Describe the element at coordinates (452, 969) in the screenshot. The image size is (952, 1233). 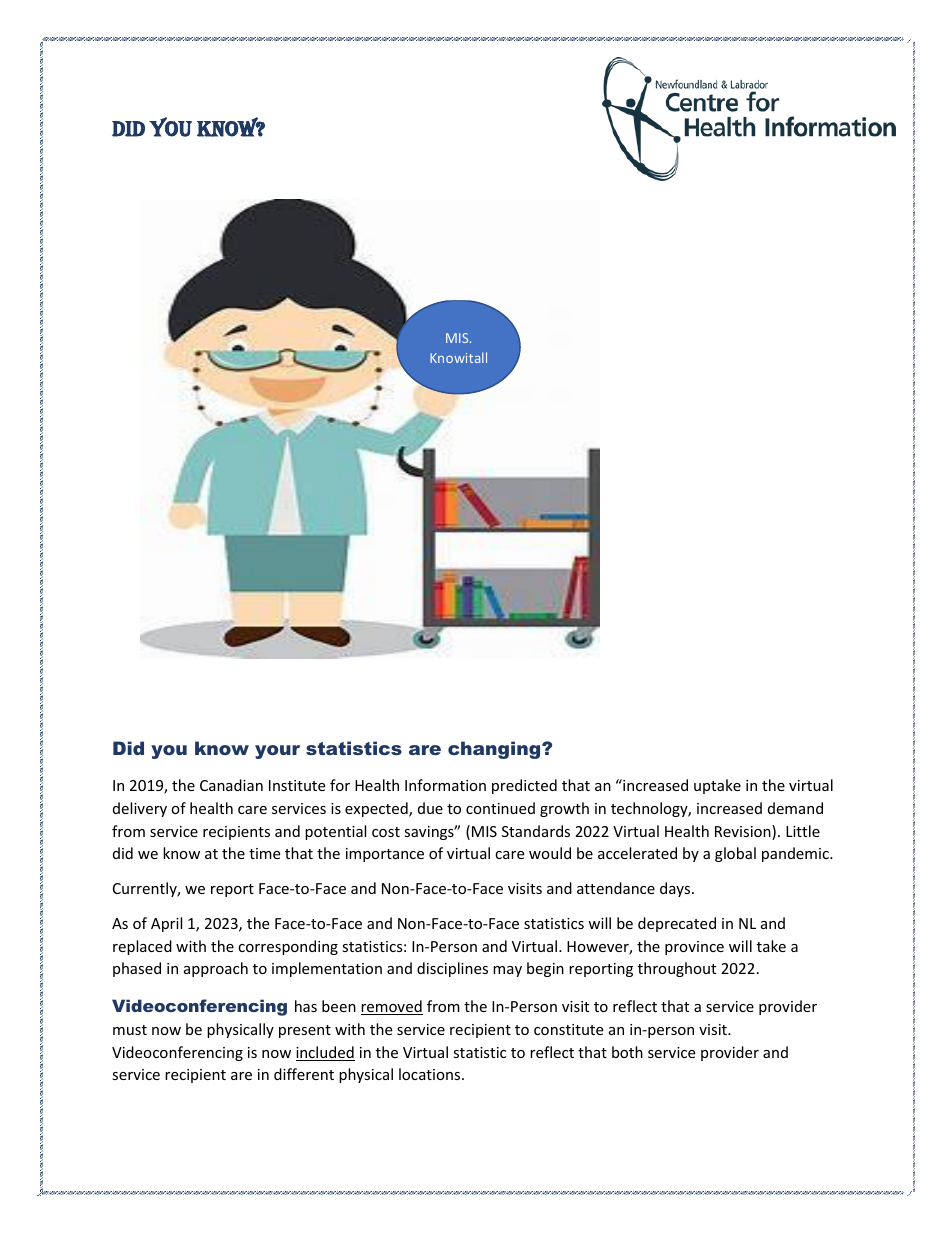
I see `disciplines` at that location.
